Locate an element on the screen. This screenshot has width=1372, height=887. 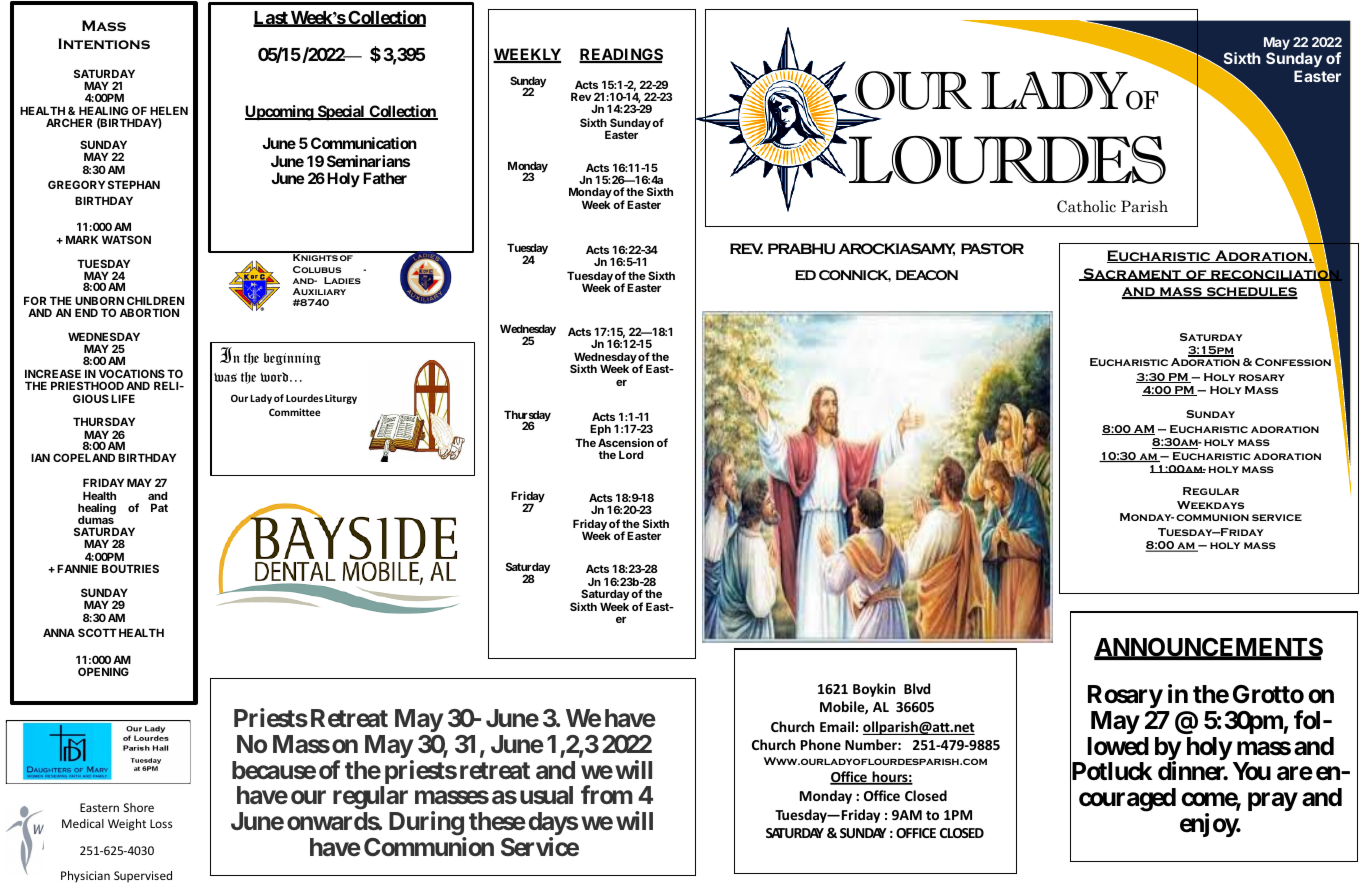
schedules is located at coordinates (1251, 293).
